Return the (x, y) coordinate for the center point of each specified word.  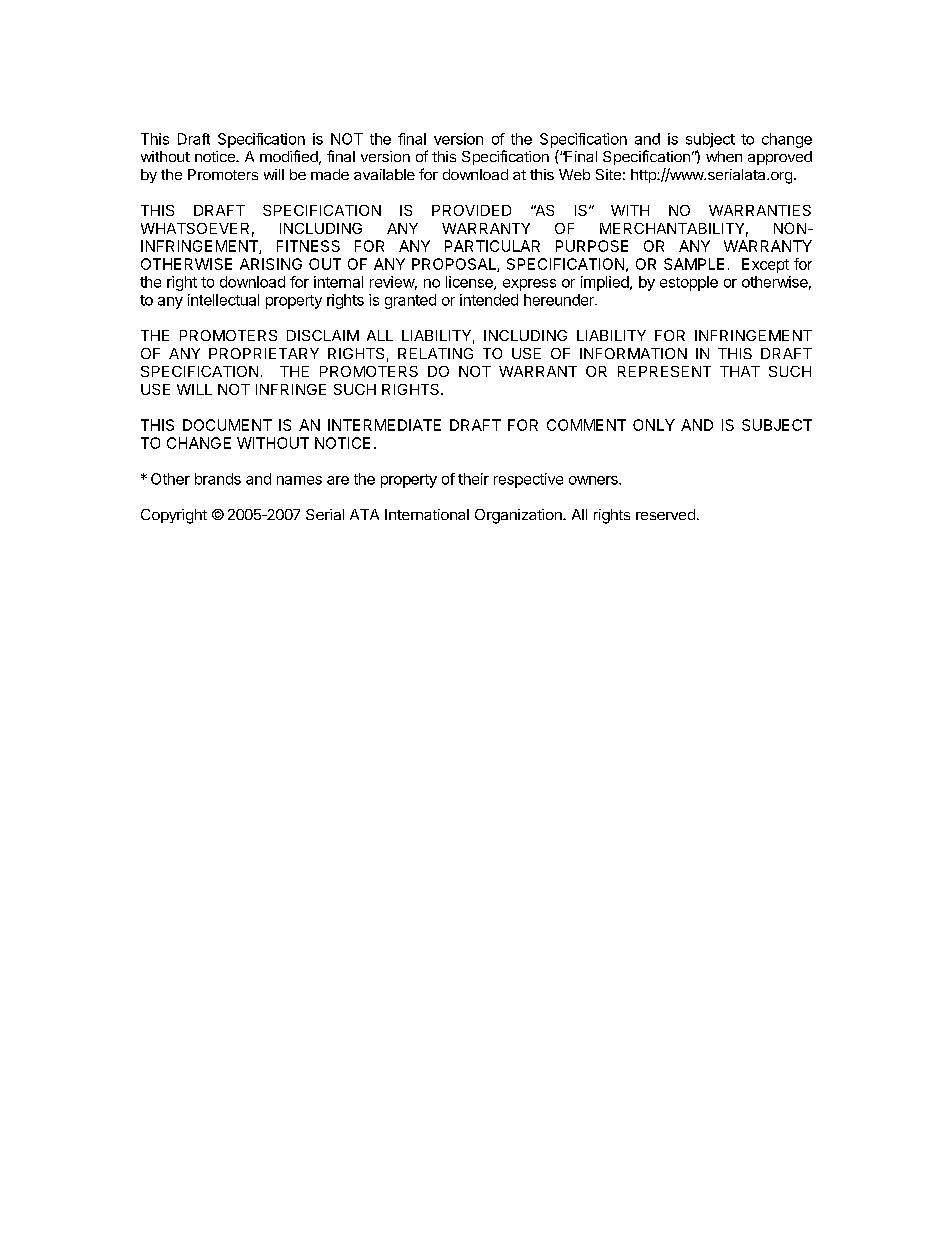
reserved (665, 514)
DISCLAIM (323, 335)
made (330, 174)
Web (574, 174)
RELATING (435, 353)
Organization (519, 516)
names (299, 480)
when (724, 156)
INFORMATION (633, 353)
